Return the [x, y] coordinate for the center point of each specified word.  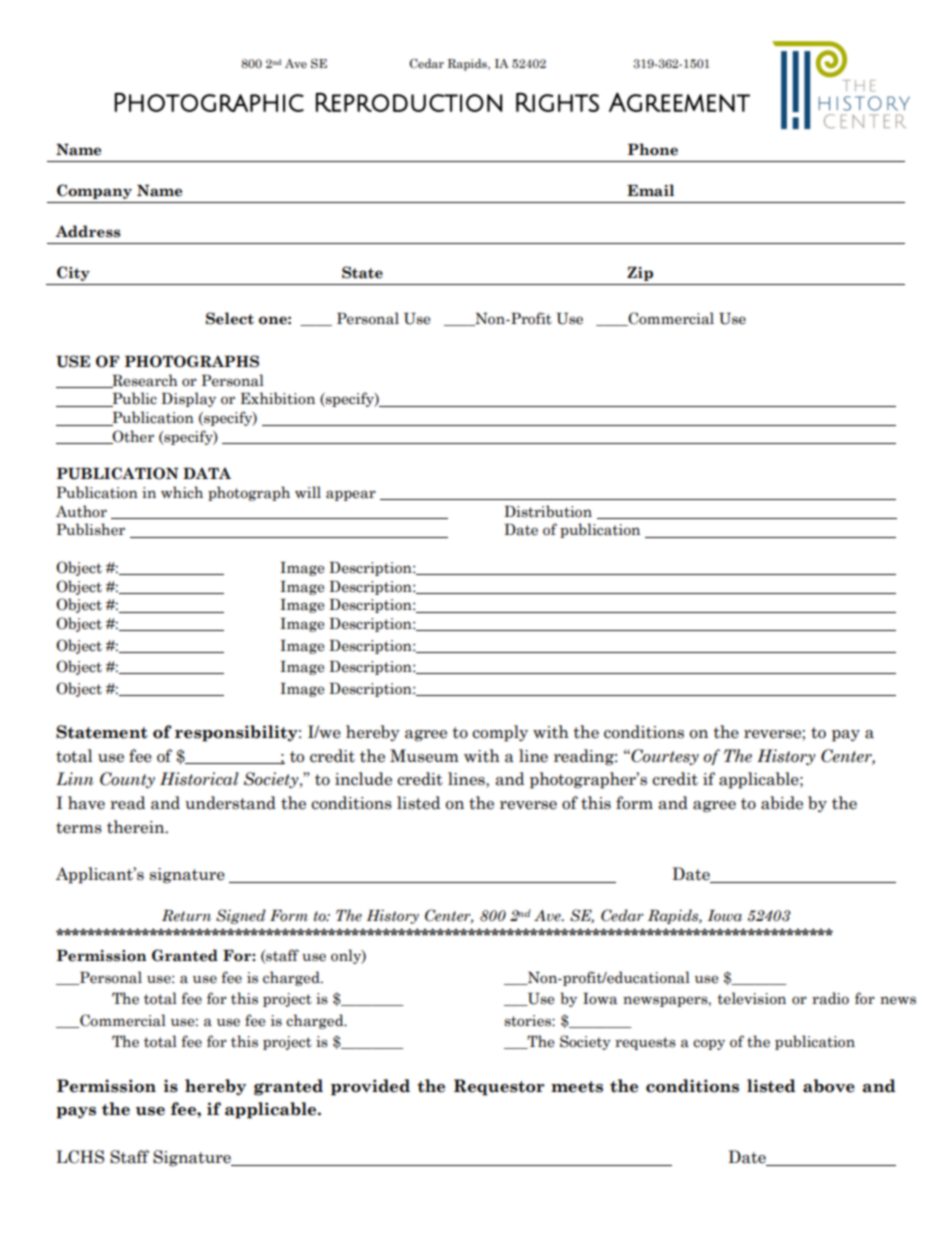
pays [76, 1113]
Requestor [499, 1087]
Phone [653, 149]
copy [709, 1044]
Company [94, 191]
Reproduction [409, 102]
